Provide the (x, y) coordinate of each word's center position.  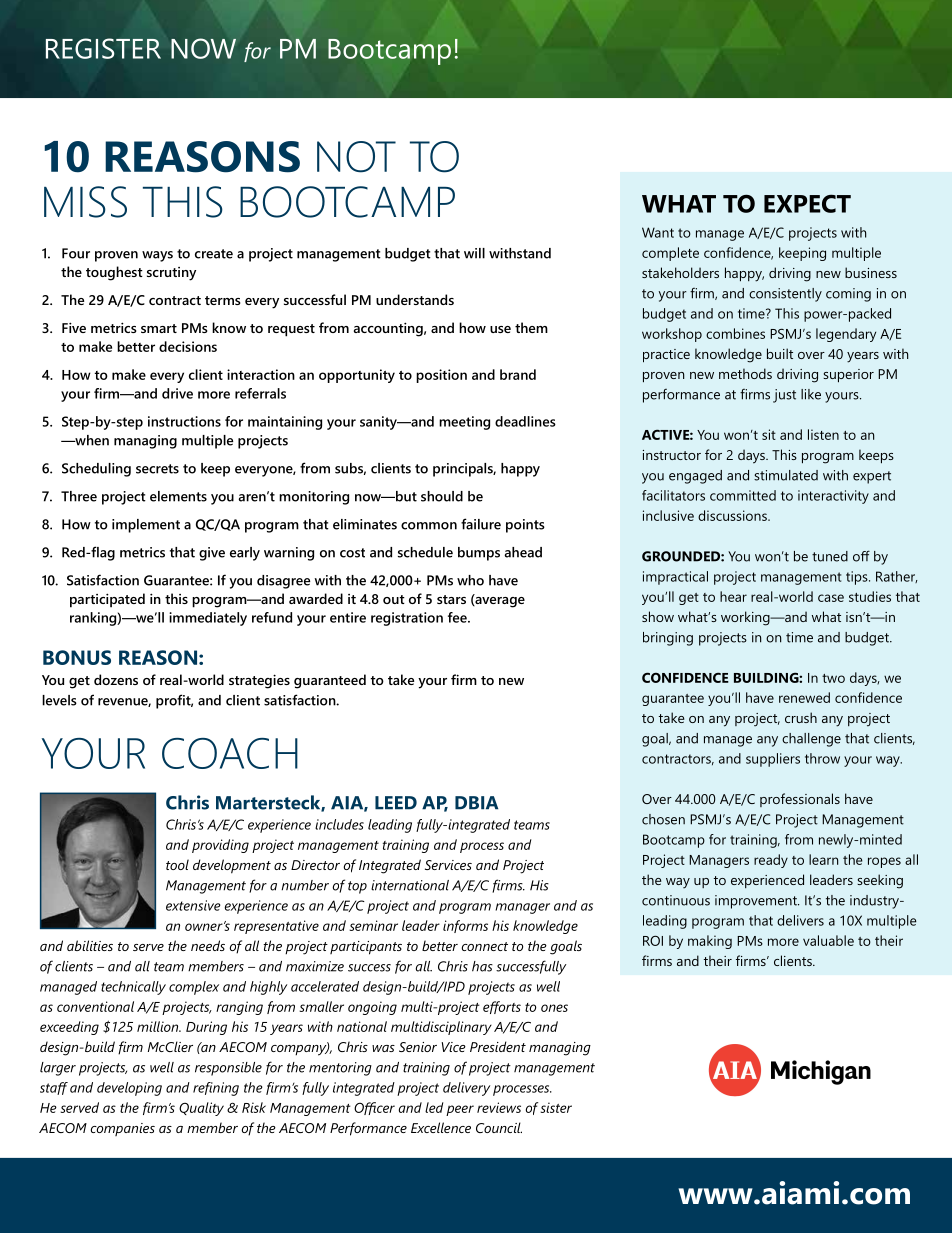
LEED (396, 803)
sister (556, 1107)
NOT (356, 157)
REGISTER (103, 48)
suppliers (773, 760)
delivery (466, 1089)
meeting (464, 423)
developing (129, 1089)
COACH (230, 753)
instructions (184, 421)
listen (823, 434)
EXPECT (807, 203)
